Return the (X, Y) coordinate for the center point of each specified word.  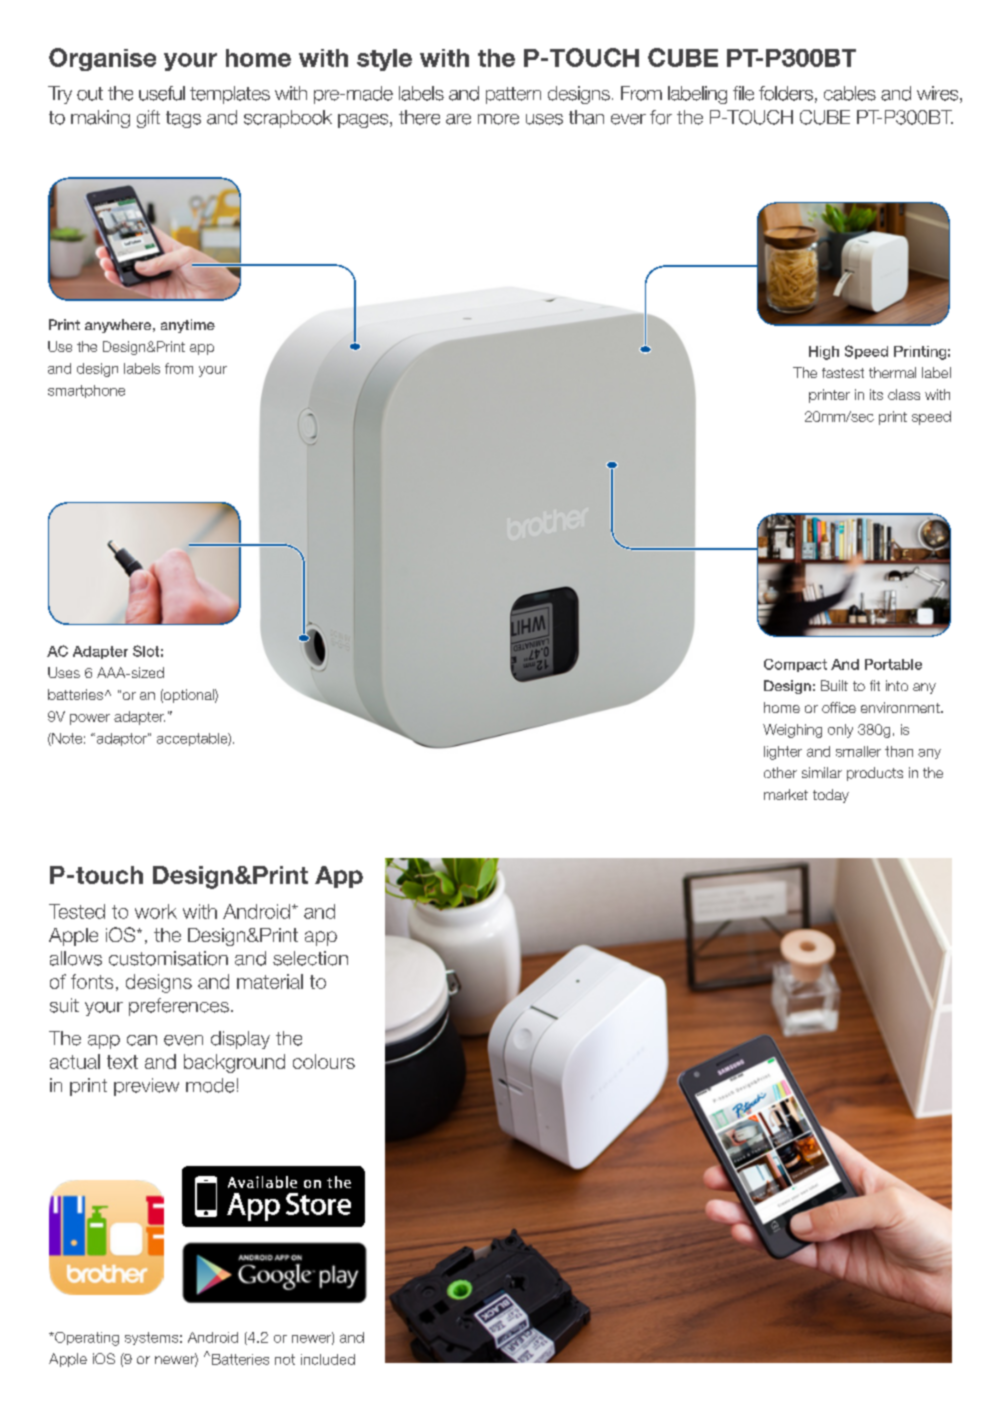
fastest (843, 373)
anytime (188, 326)
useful (162, 93)
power (90, 719)
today (831, 796)
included (328, 1359)
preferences (179, 1007)
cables (850, 93)
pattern (513, 95)
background (234, 1063)
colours (324, 1061)
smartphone (86, 391)
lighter (783, 753)
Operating (86, 1339)
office (839, 707)
